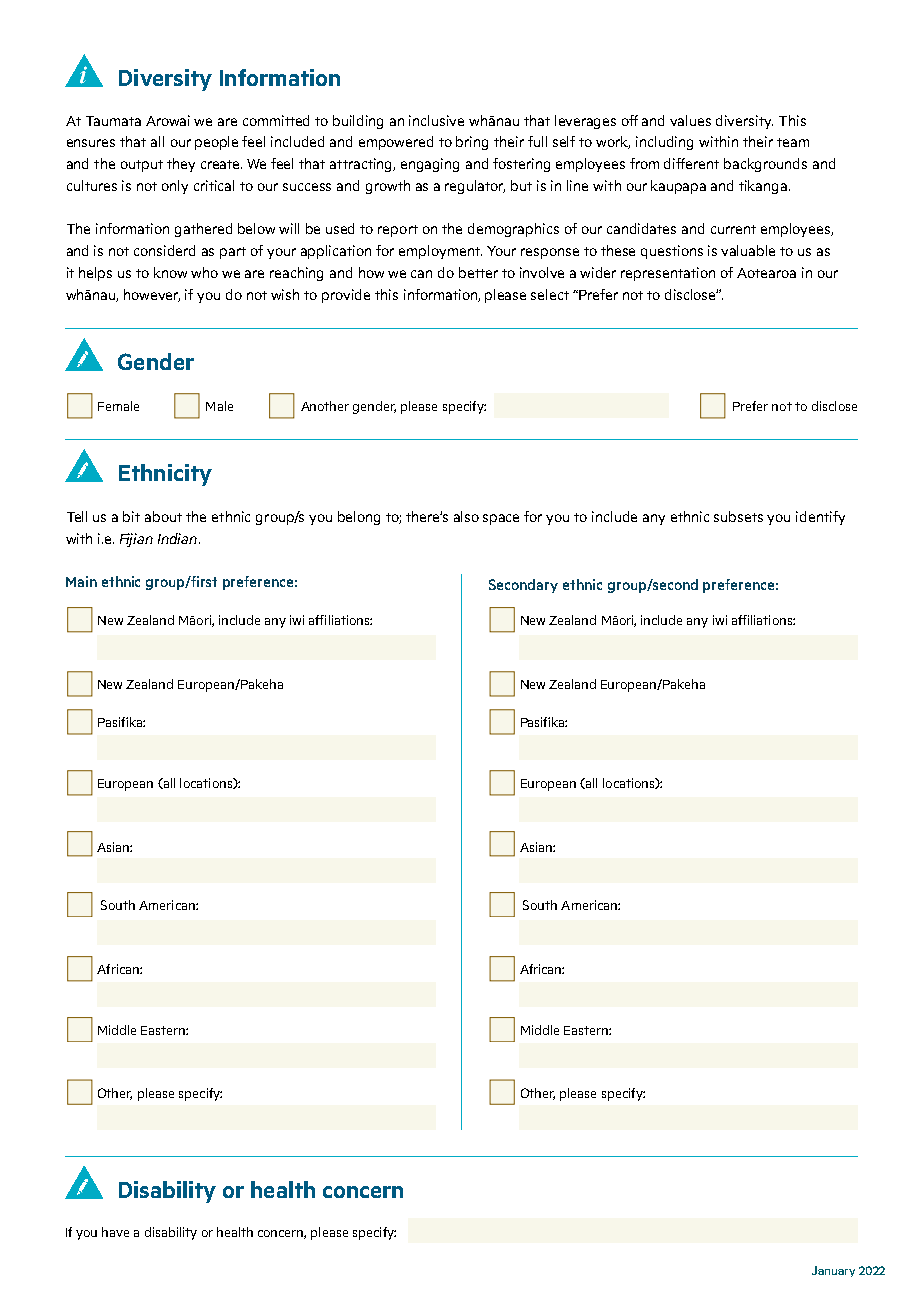 Image resolution: width=924 pixels, height=1308 pixels. I want to click on they, so click(181, 165).
